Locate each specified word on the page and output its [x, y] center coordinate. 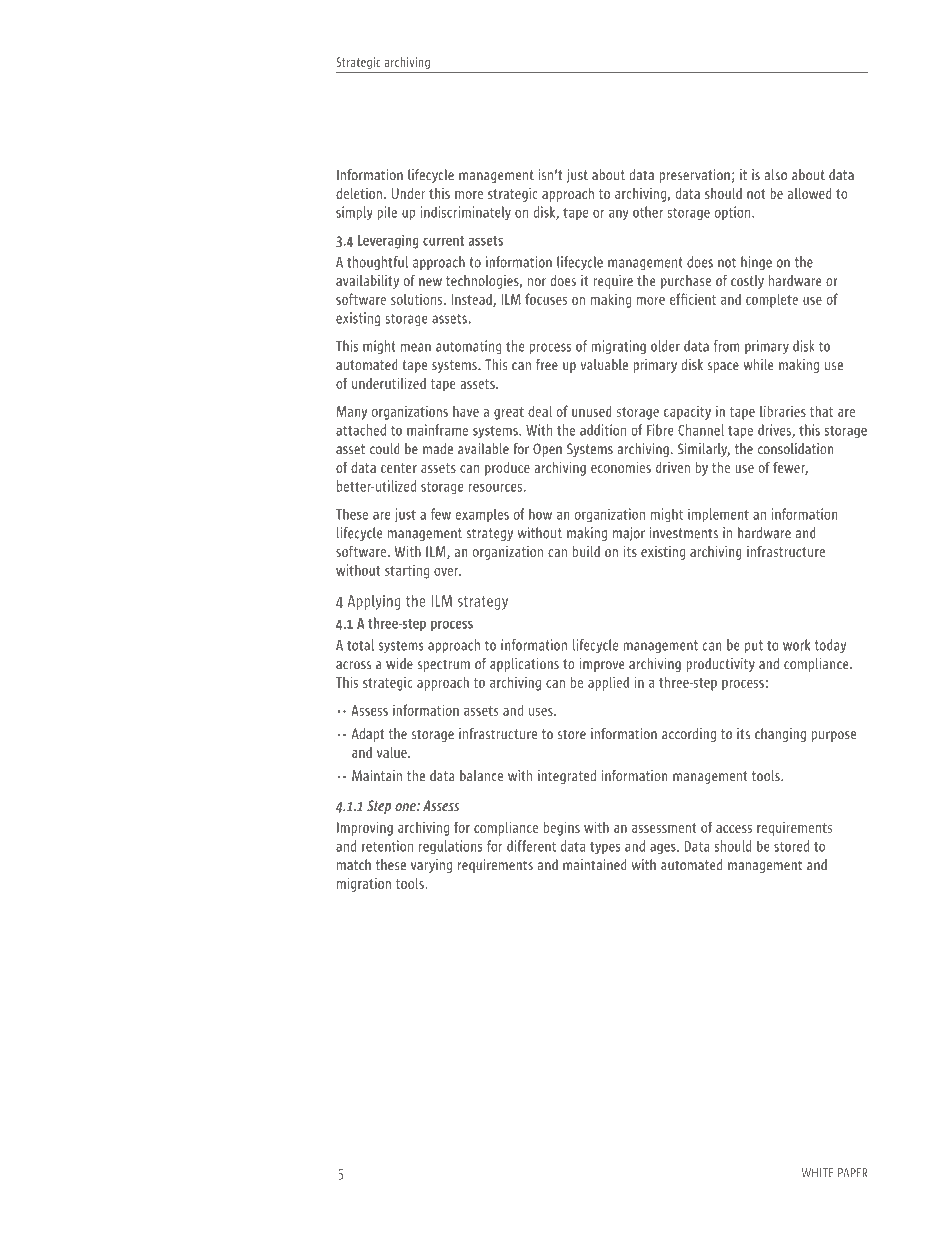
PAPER [853, 1173]
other [648, 212]
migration [364, 885]
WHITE [817, 1173]
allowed [809, 193]
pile [387, 213]
